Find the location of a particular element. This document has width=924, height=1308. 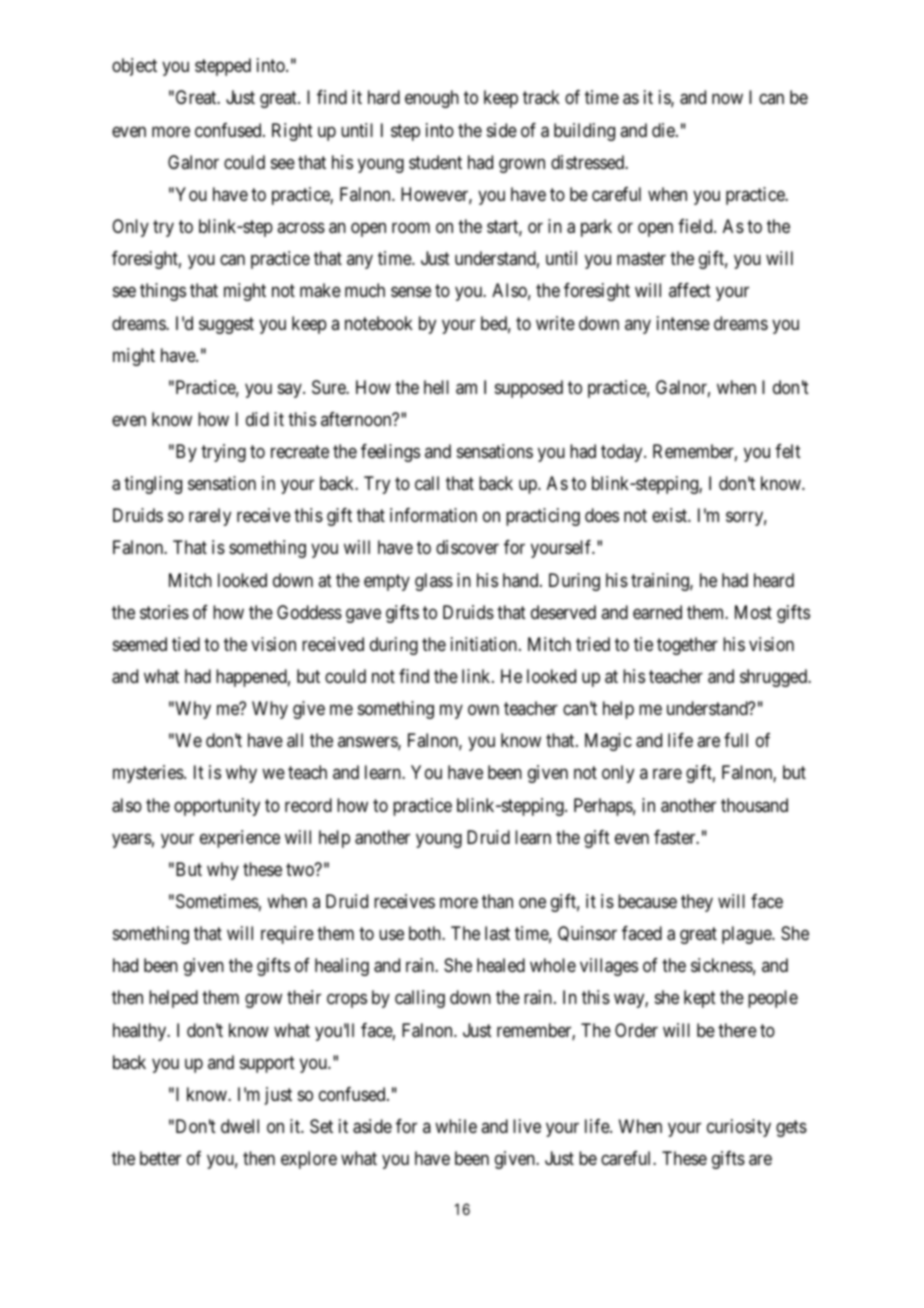

experience is located at coordinates (240, 839).
